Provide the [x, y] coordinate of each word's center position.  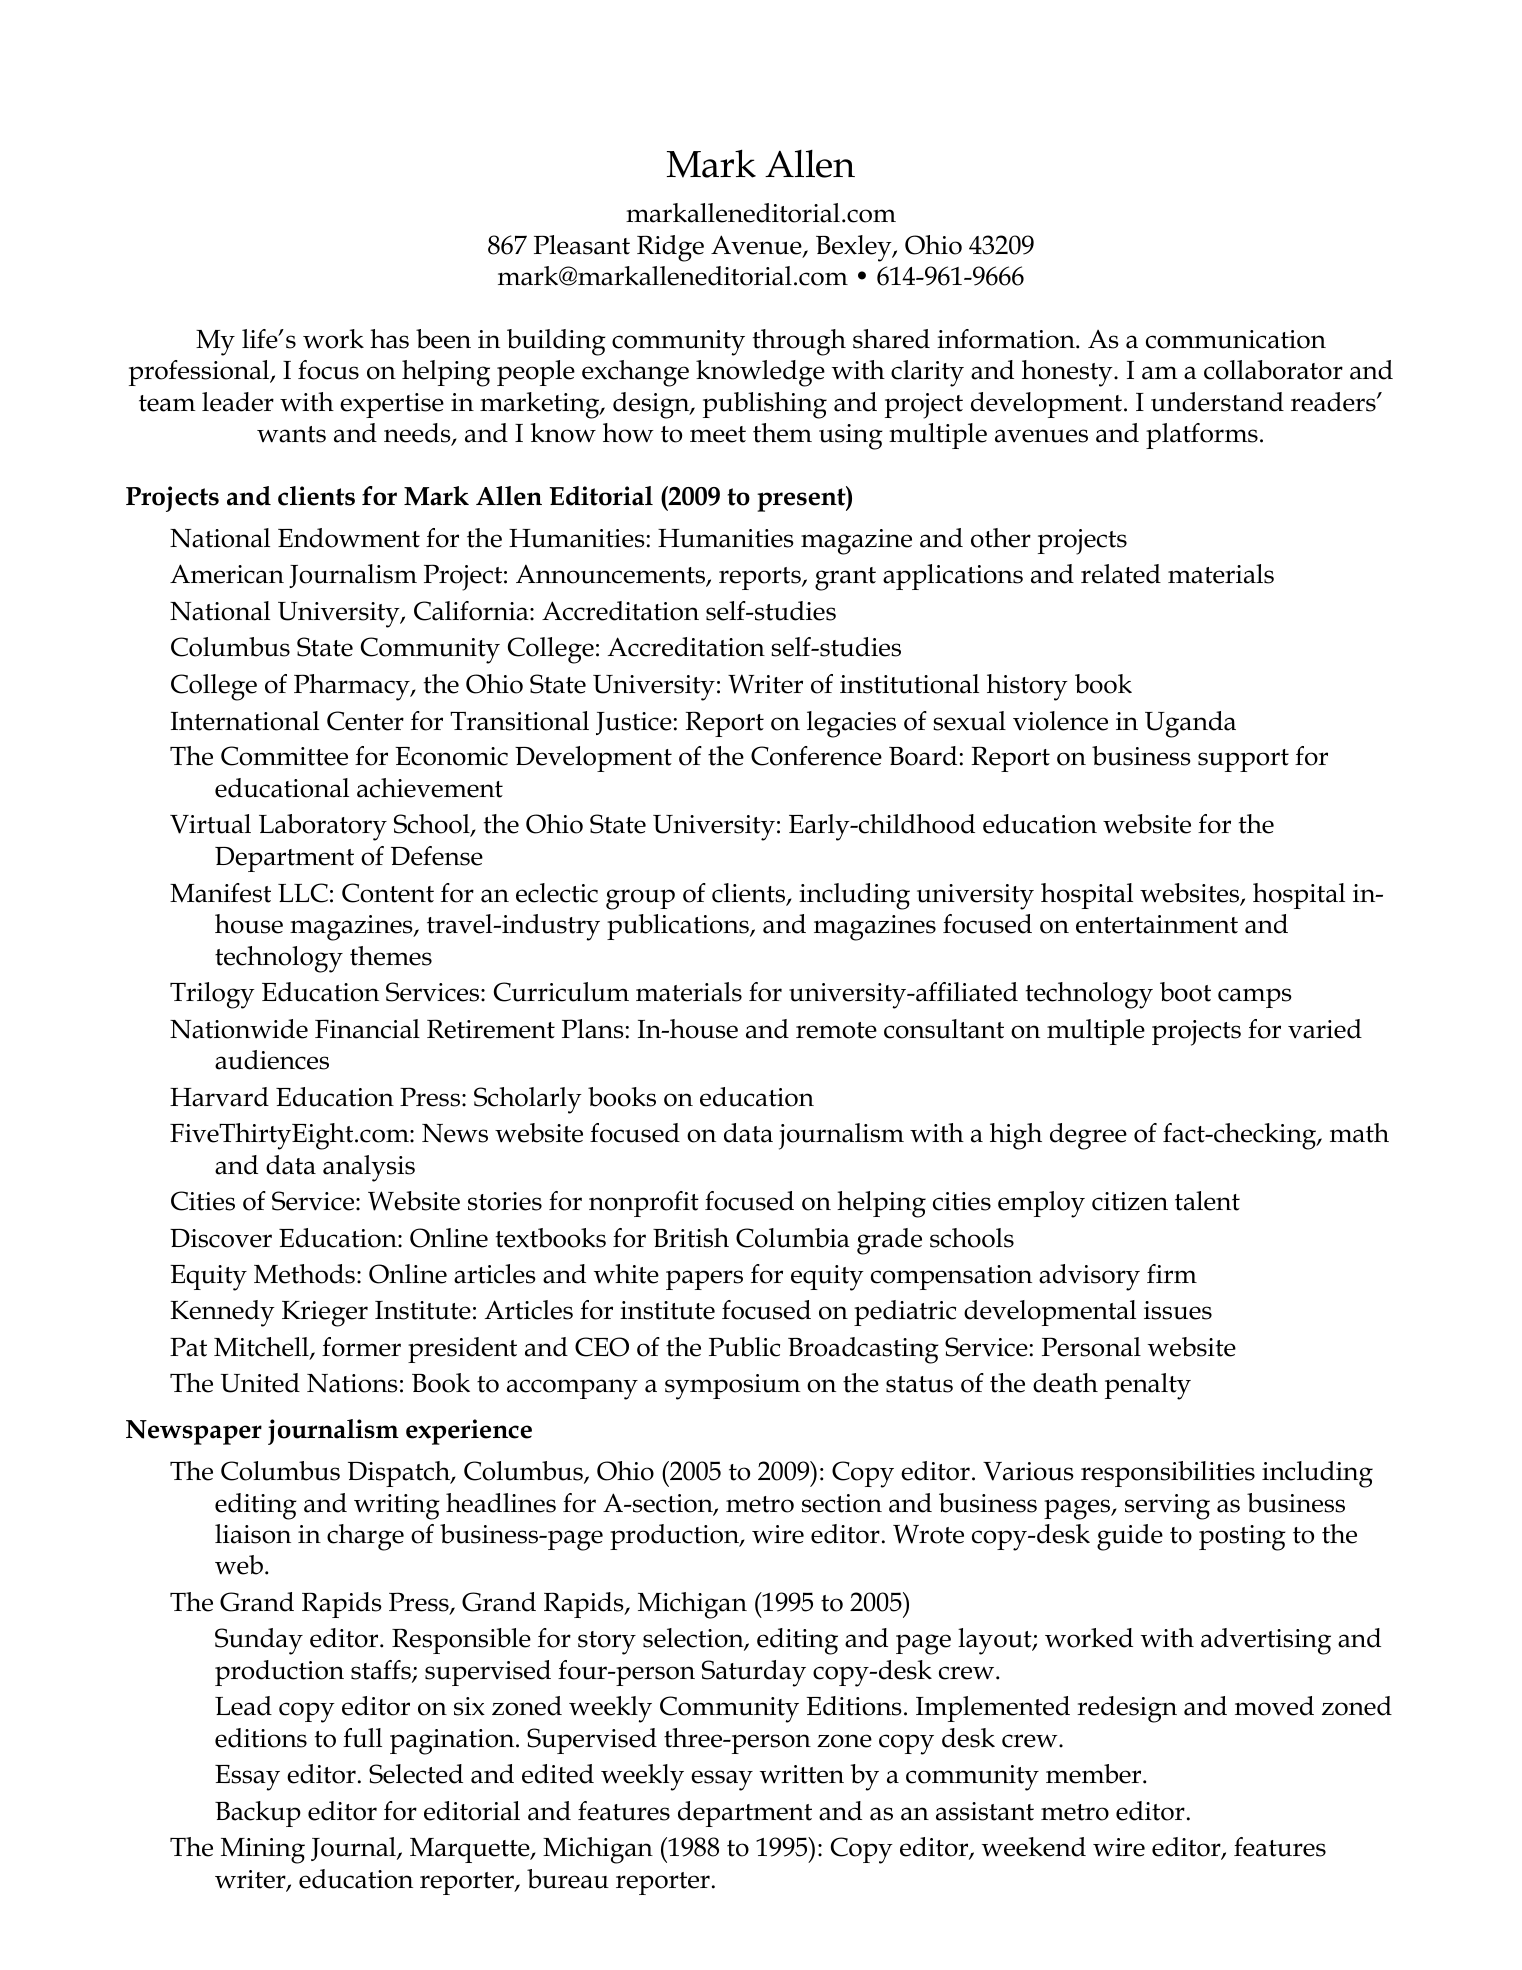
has [389, 339]
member [1095, 1774]
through [799, 342]
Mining [263, 1851]
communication [1236, 339]
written [802, 1774]
